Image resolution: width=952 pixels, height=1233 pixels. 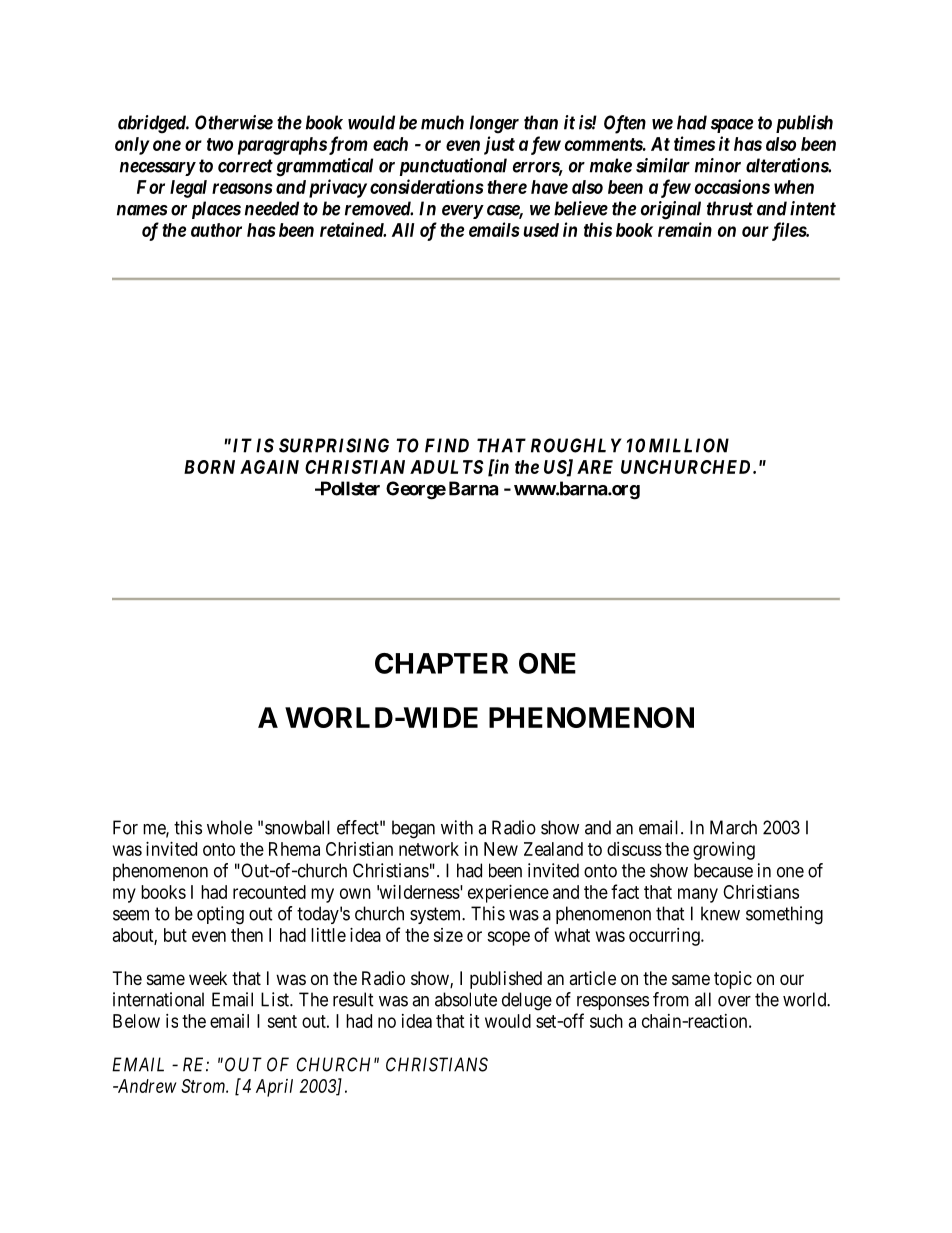 What do you see at coordinates (499, 145) in the page?
I see `just` at bounding box center [499, 145].
